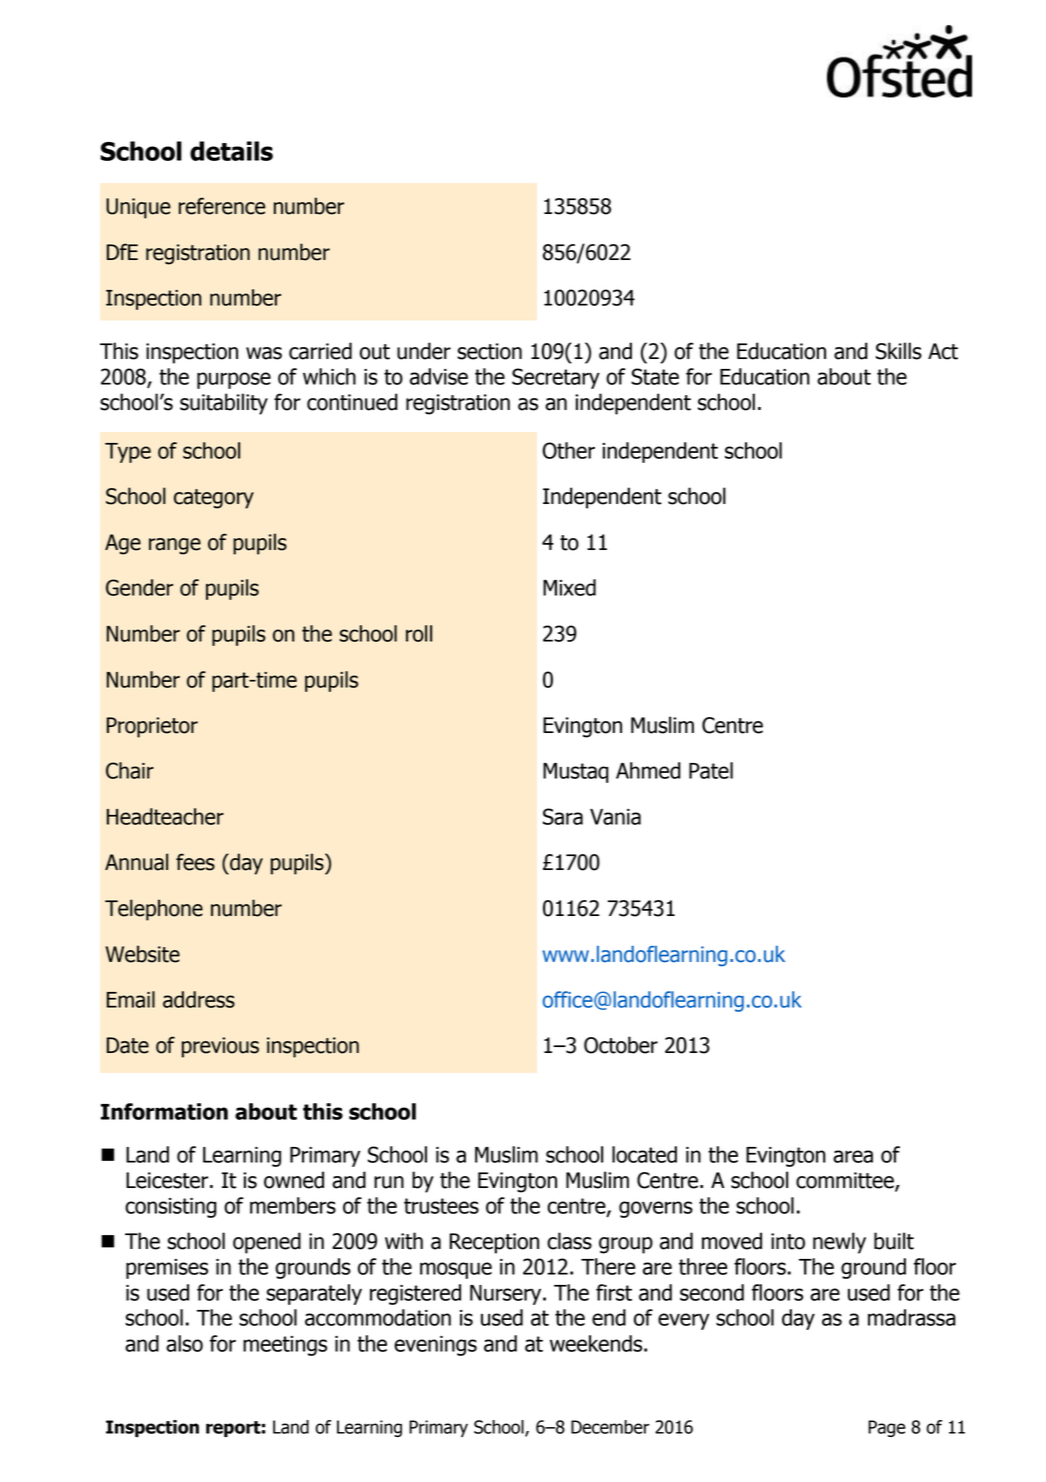  Describe the element at coordinates (621, 1045) in the screenshot. I see `October` at that location.
